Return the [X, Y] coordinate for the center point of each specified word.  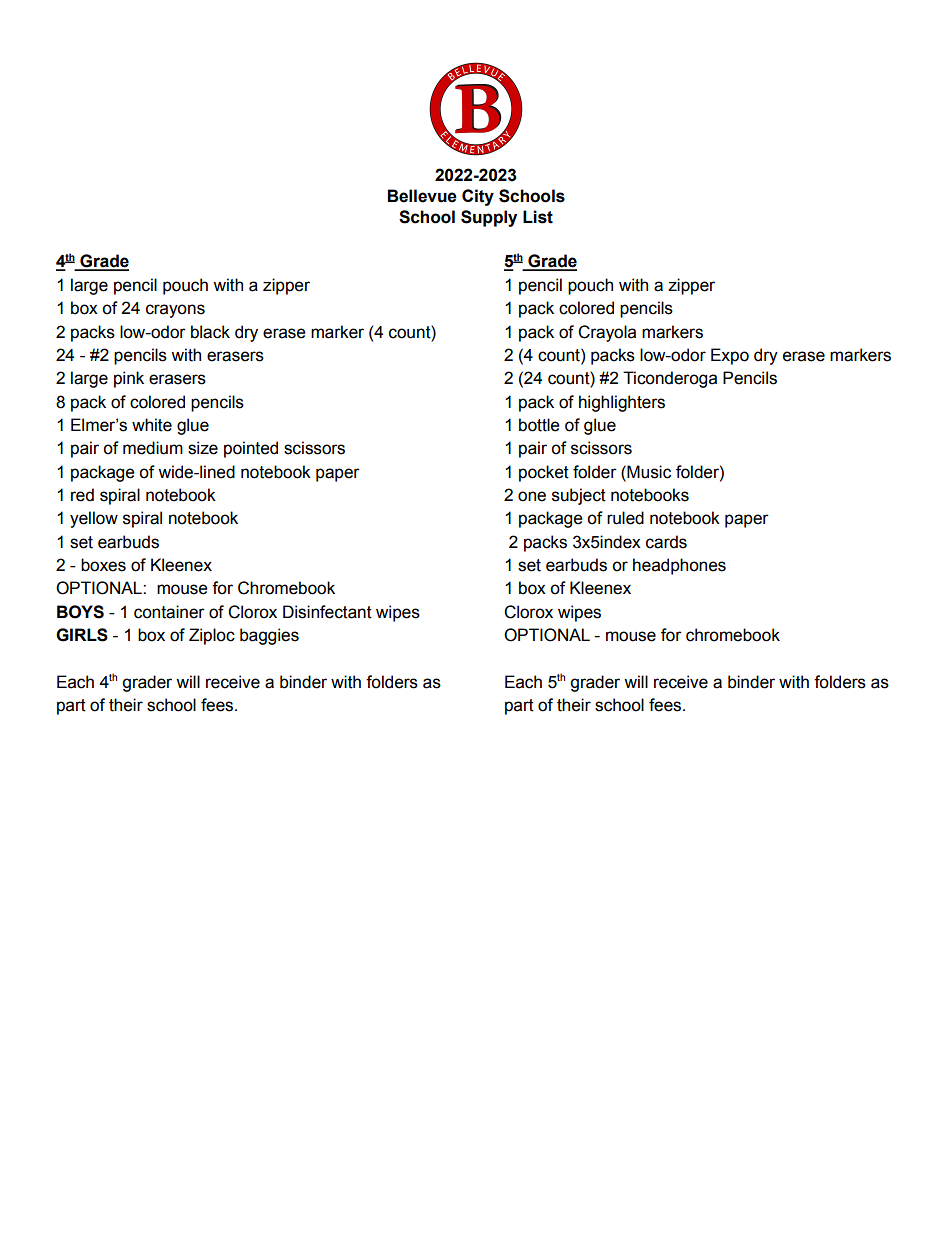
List [538, 217]
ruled [625, 518]
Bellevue [422, 196]
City [478, 197]
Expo [730, 356]
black [210, 332]
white [152, 425]
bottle [539, 425]
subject [579, 496]
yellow [94, 519]
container [169, 612]
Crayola [607, 333]
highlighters [622, 403]
